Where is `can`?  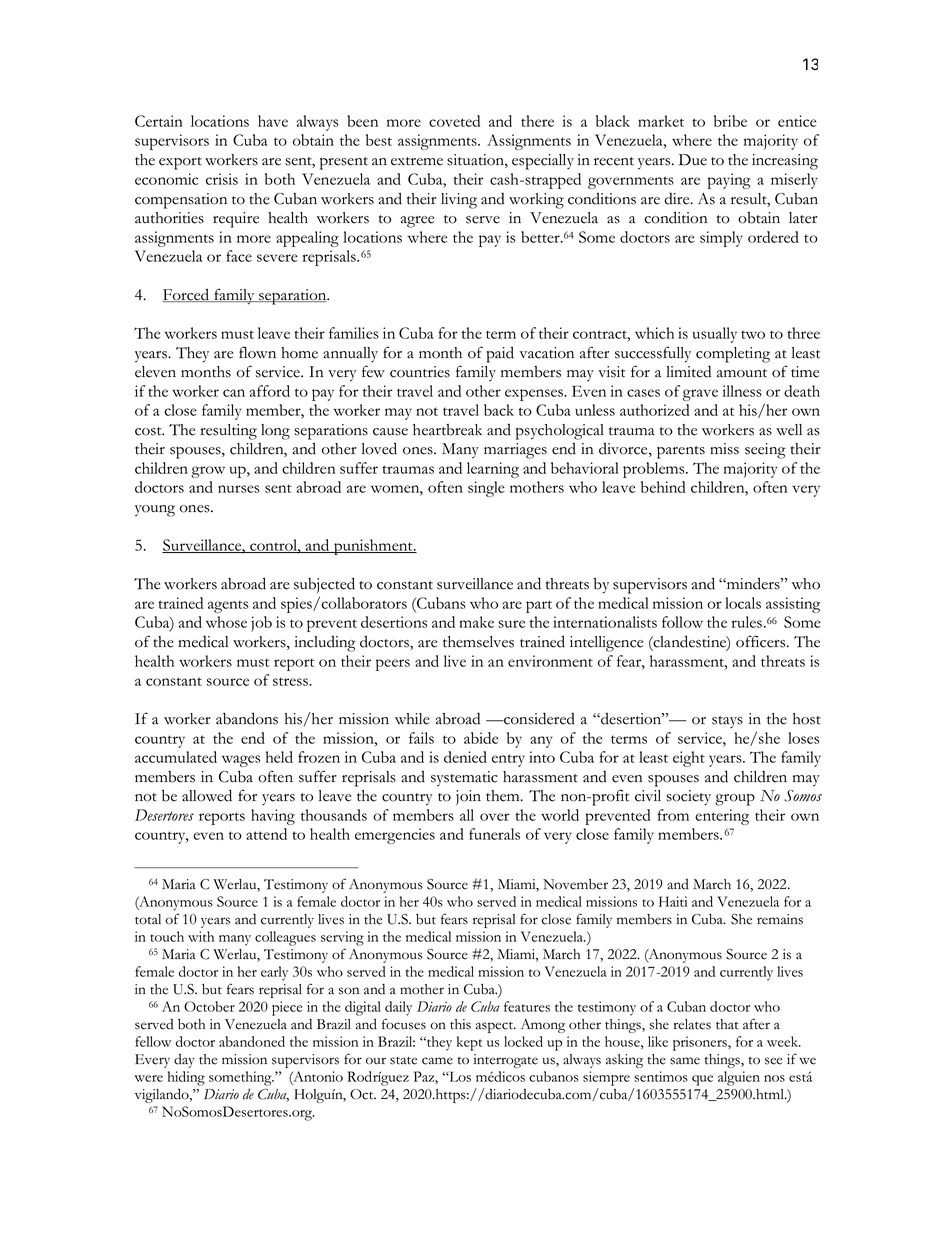 can is located at coordinates (234, 393).
